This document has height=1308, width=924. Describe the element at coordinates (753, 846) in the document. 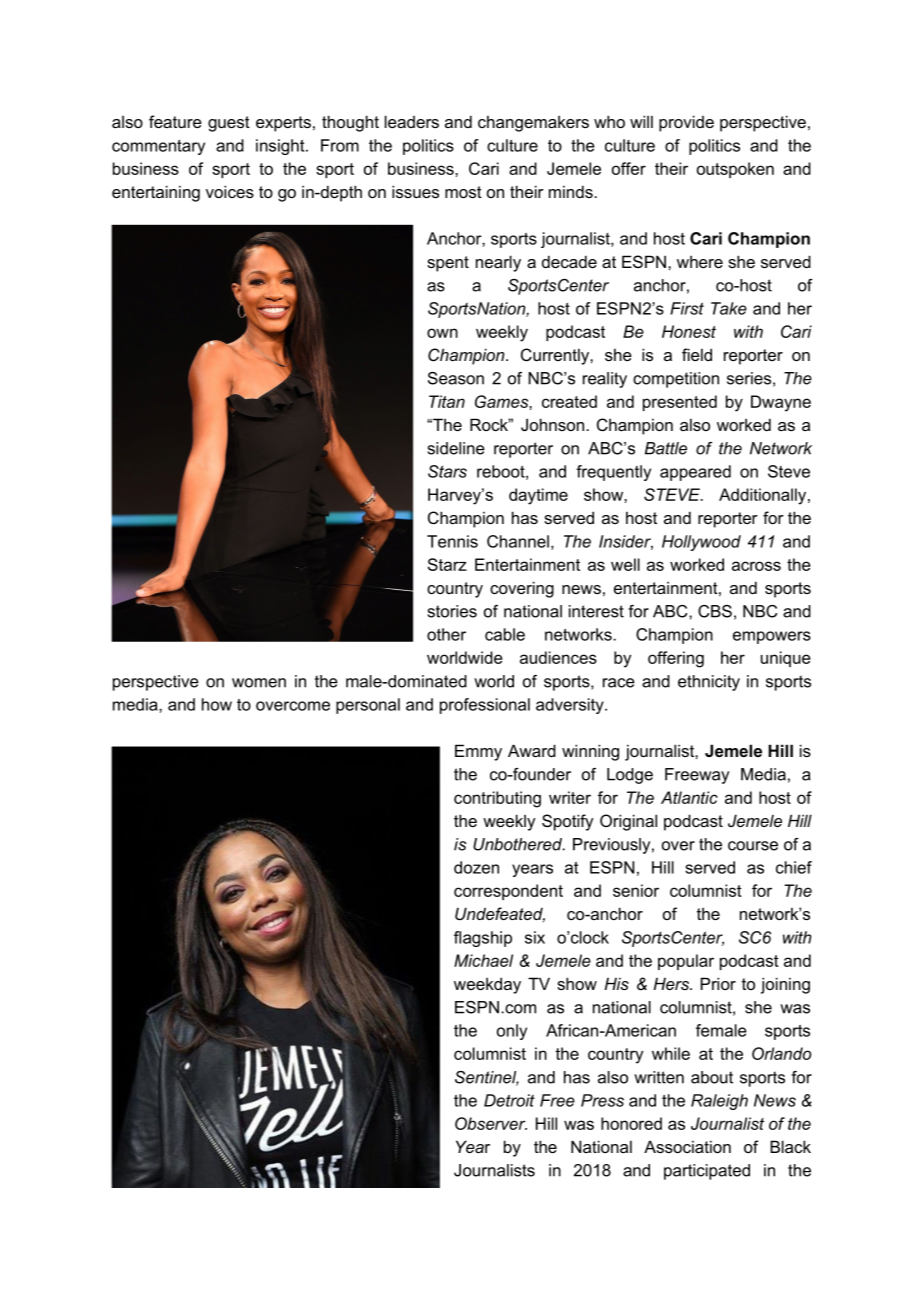

I see `course` at that location.
